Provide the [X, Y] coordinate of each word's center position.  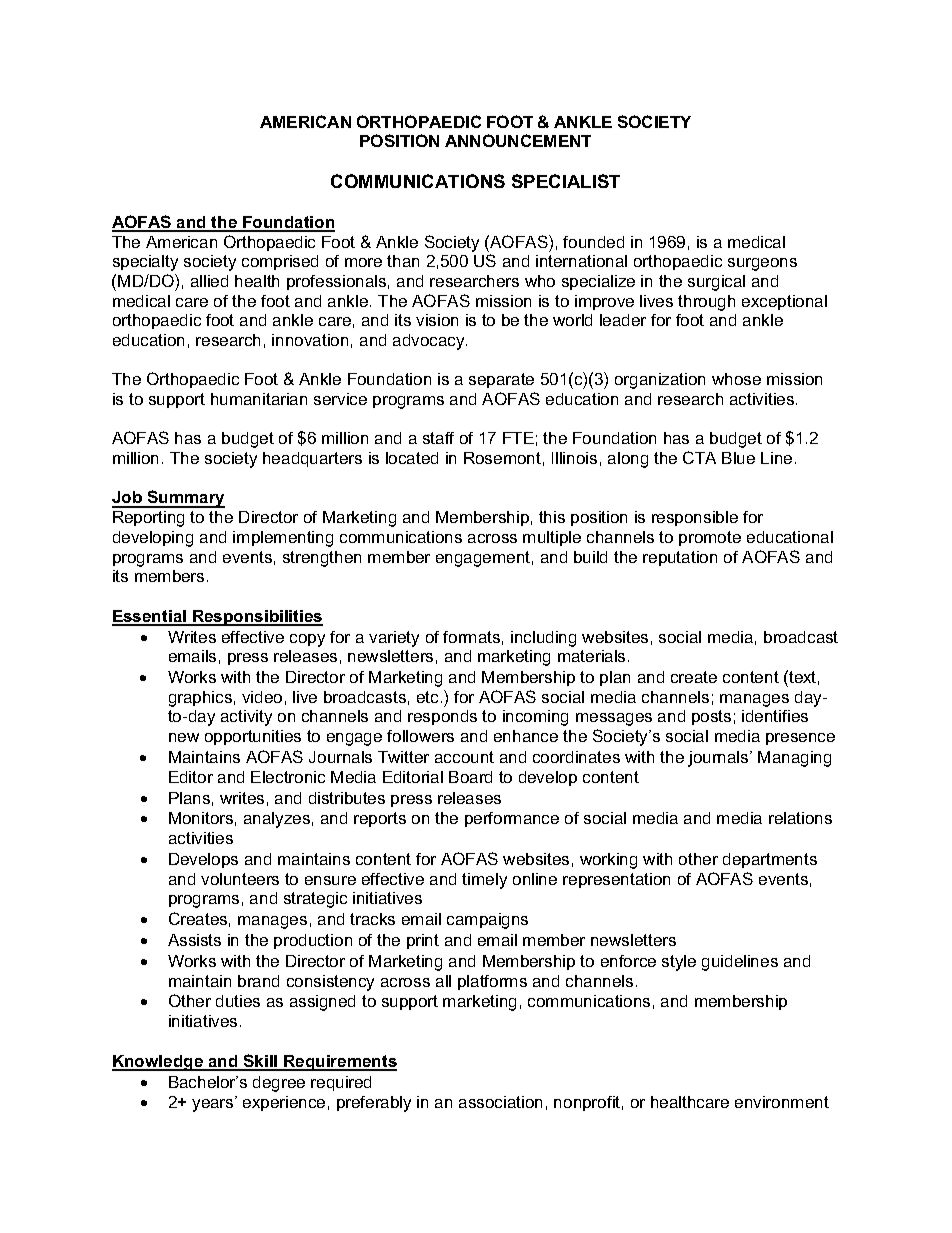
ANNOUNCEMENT [518, 140]
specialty [145, 263]
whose [736, 379]
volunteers [240, 879]
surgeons [762, 264]
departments [770, 860]
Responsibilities [257, 618]
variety [394, 639]
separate [501, 380]
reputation [680, 558]
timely [484, 881]
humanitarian [259, 399]
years [214, 1105]
